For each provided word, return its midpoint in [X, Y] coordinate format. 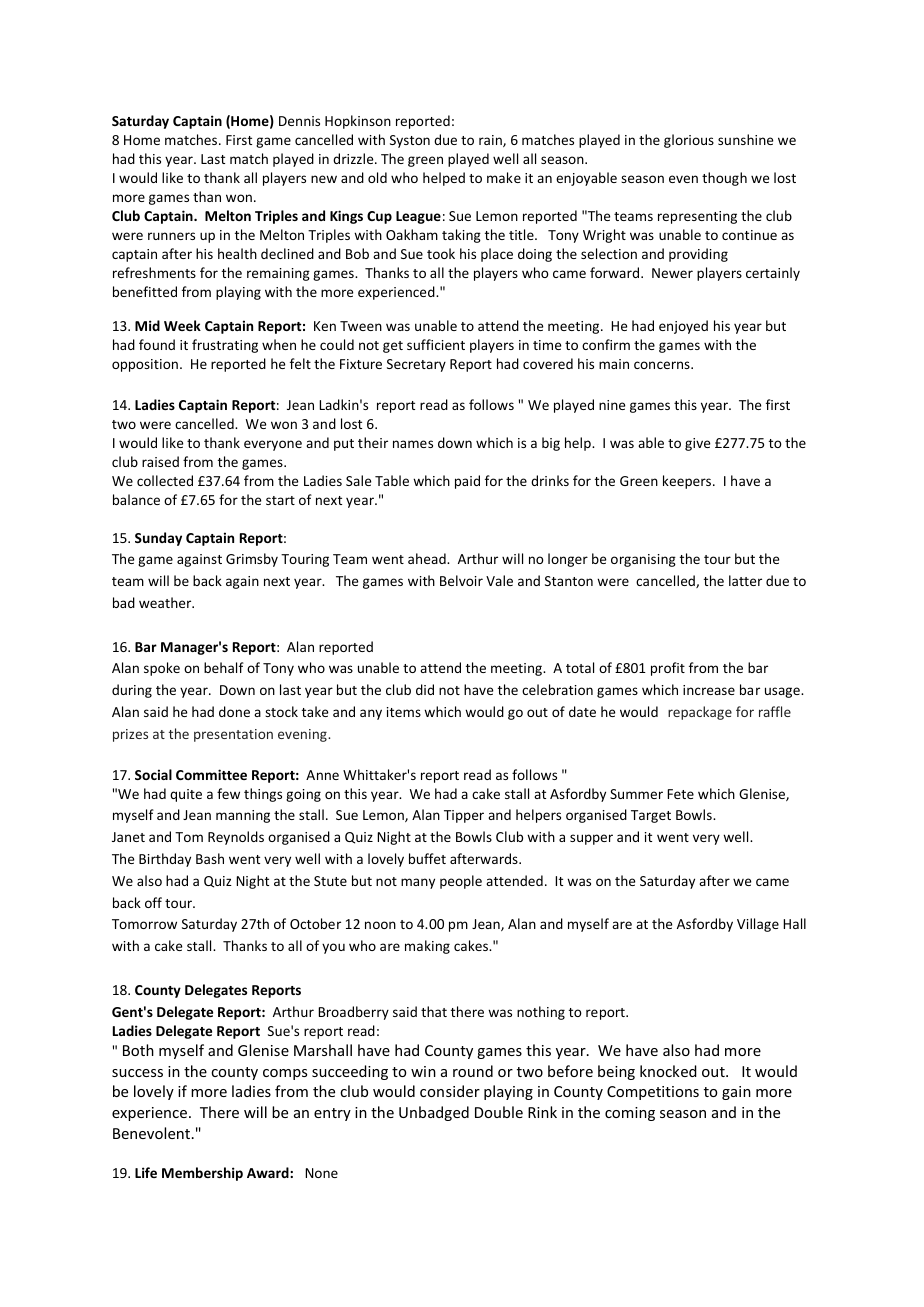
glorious [689, 141]
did [425, 689]
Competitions [653, 1093]
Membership [202, 1174]
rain [491, 141]
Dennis [299, 121]
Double [499, 1112]
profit [668, 669]
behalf [224, 667]
